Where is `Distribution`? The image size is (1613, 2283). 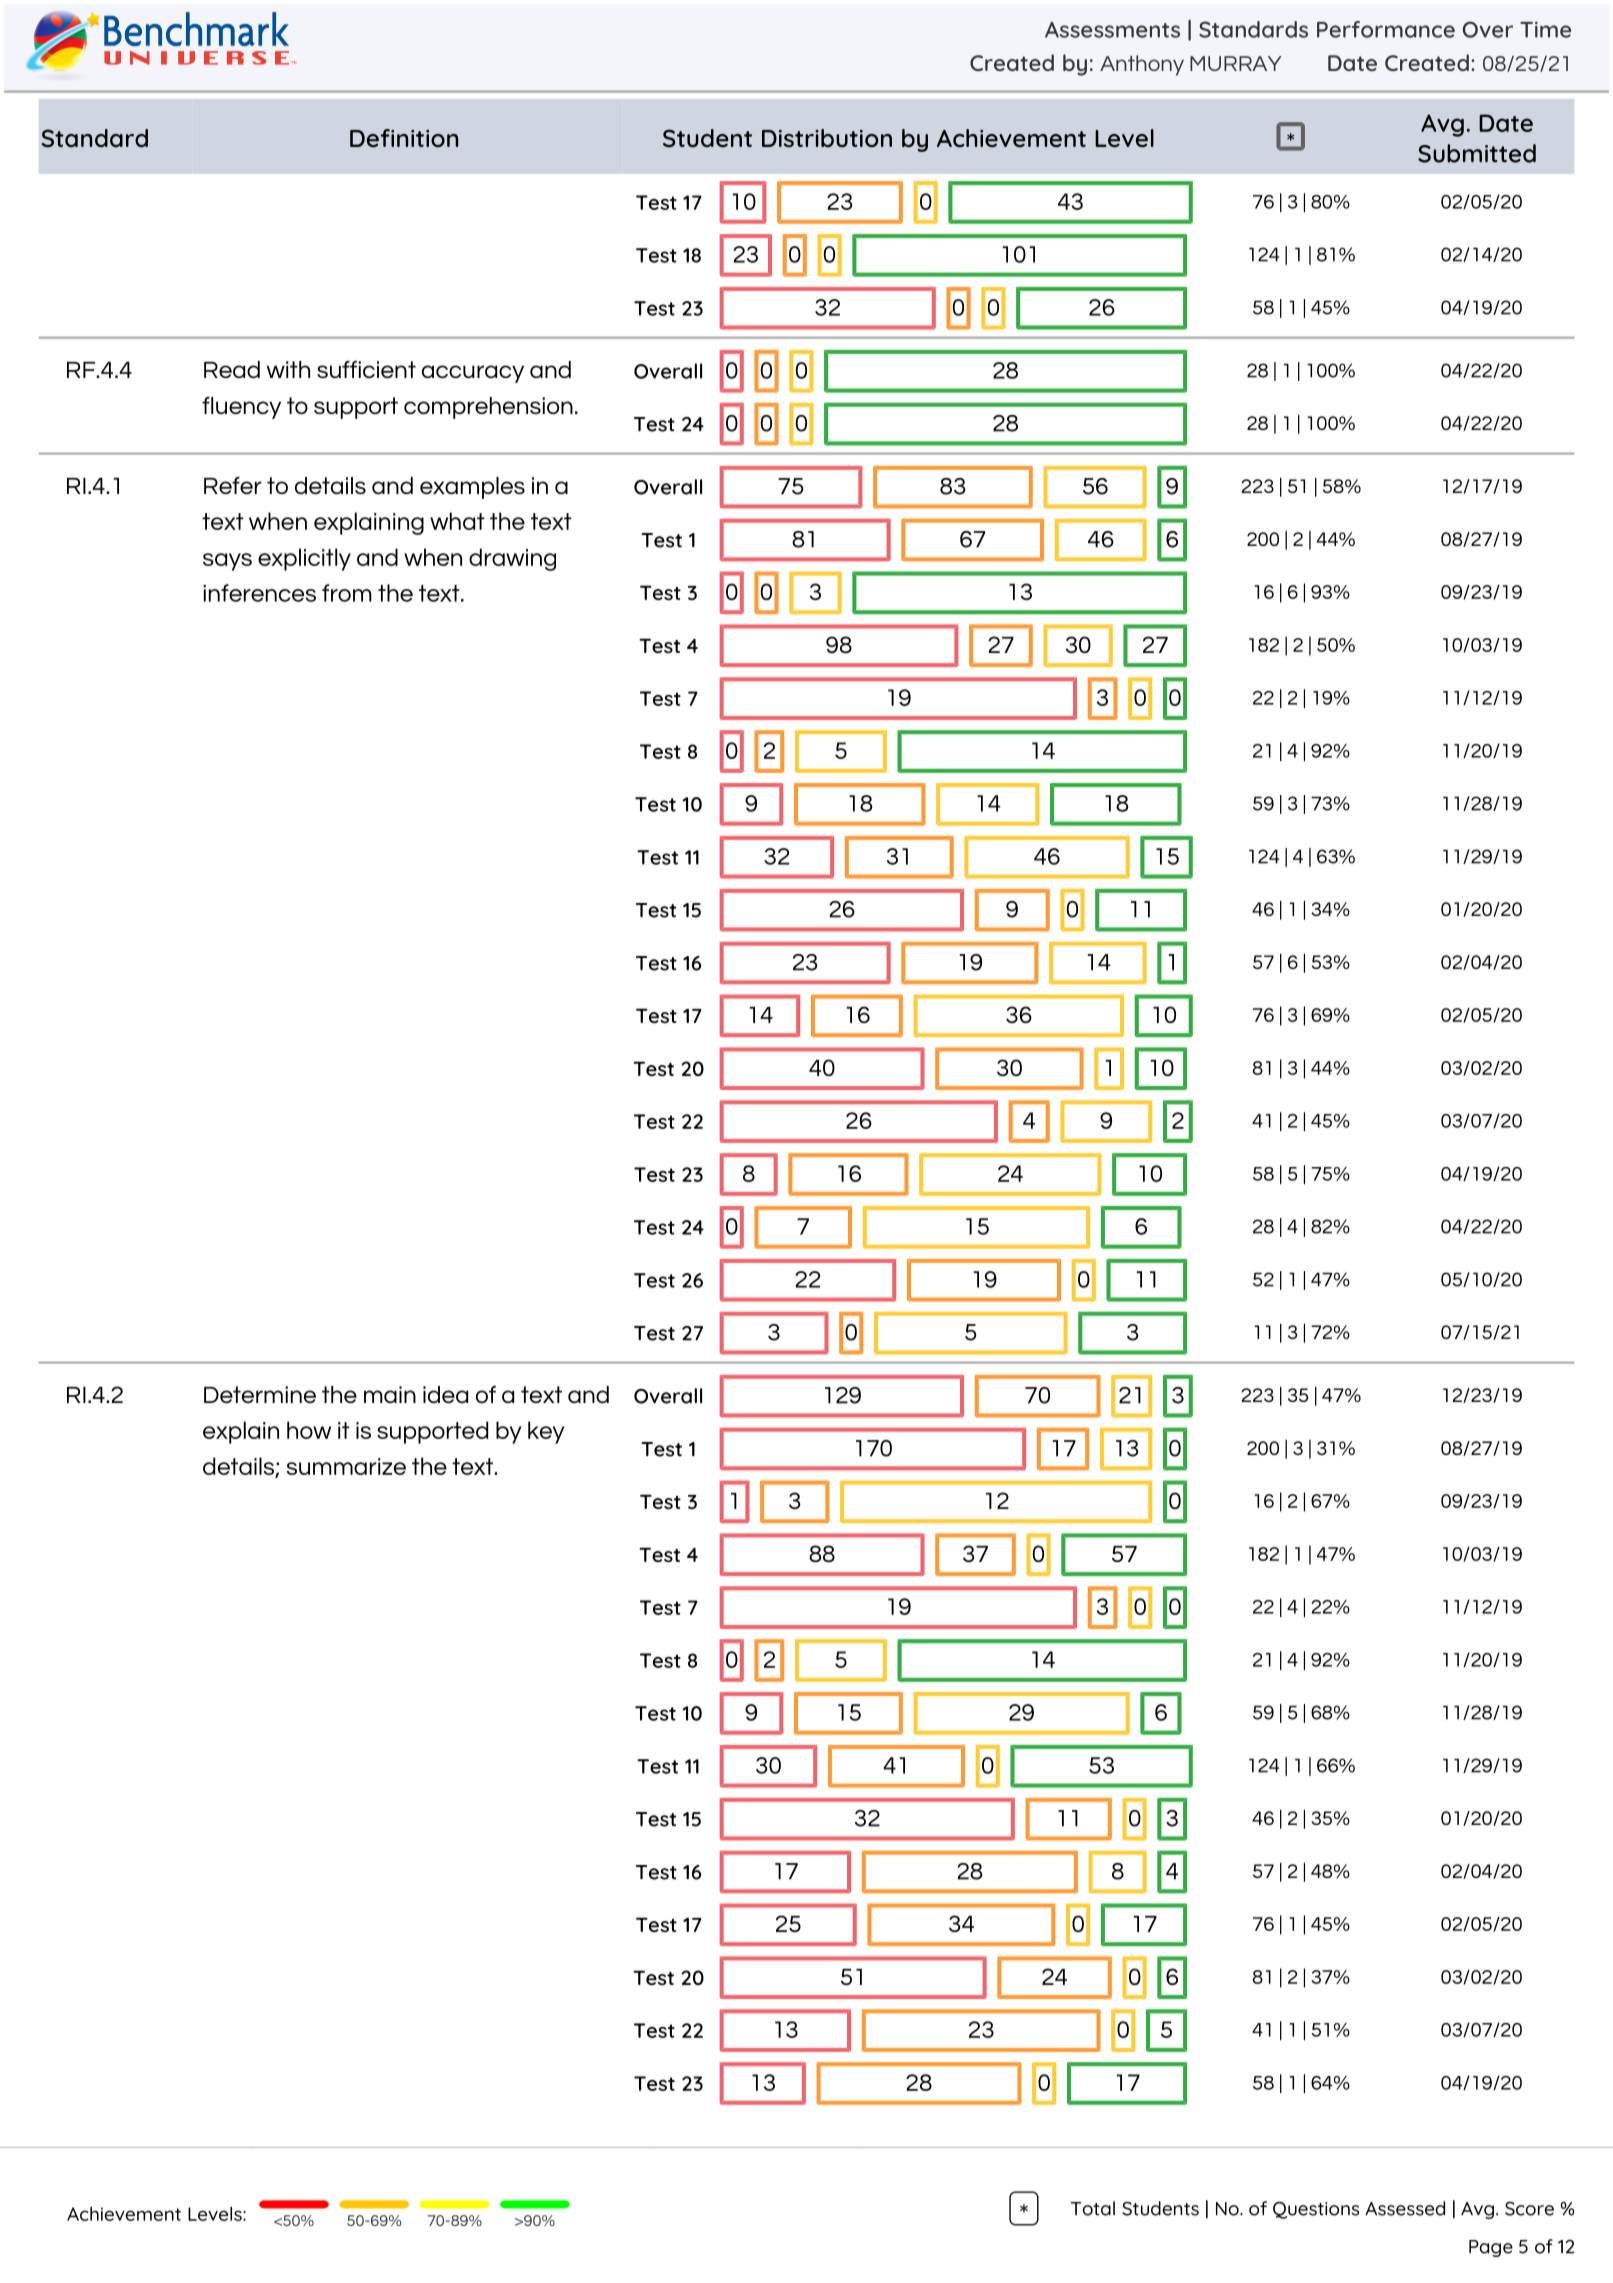 Distribution is located at coordinates (827, 138).
